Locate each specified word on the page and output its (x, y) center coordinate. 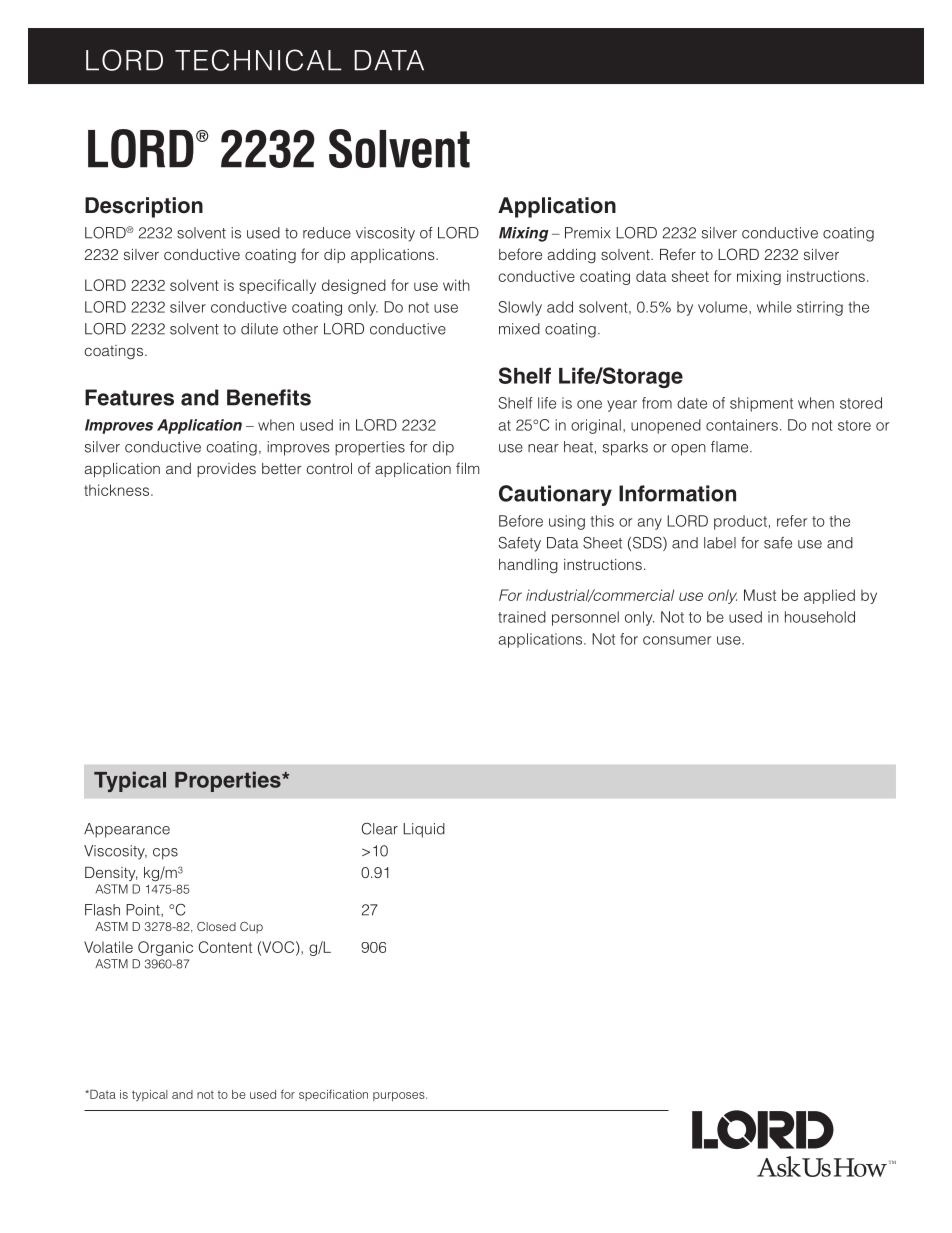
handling (528, 566)
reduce (327, 233)
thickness (116, 490)
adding (572, 256)
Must (760, 595)
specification (333, 1095)
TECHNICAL (258, 60)
